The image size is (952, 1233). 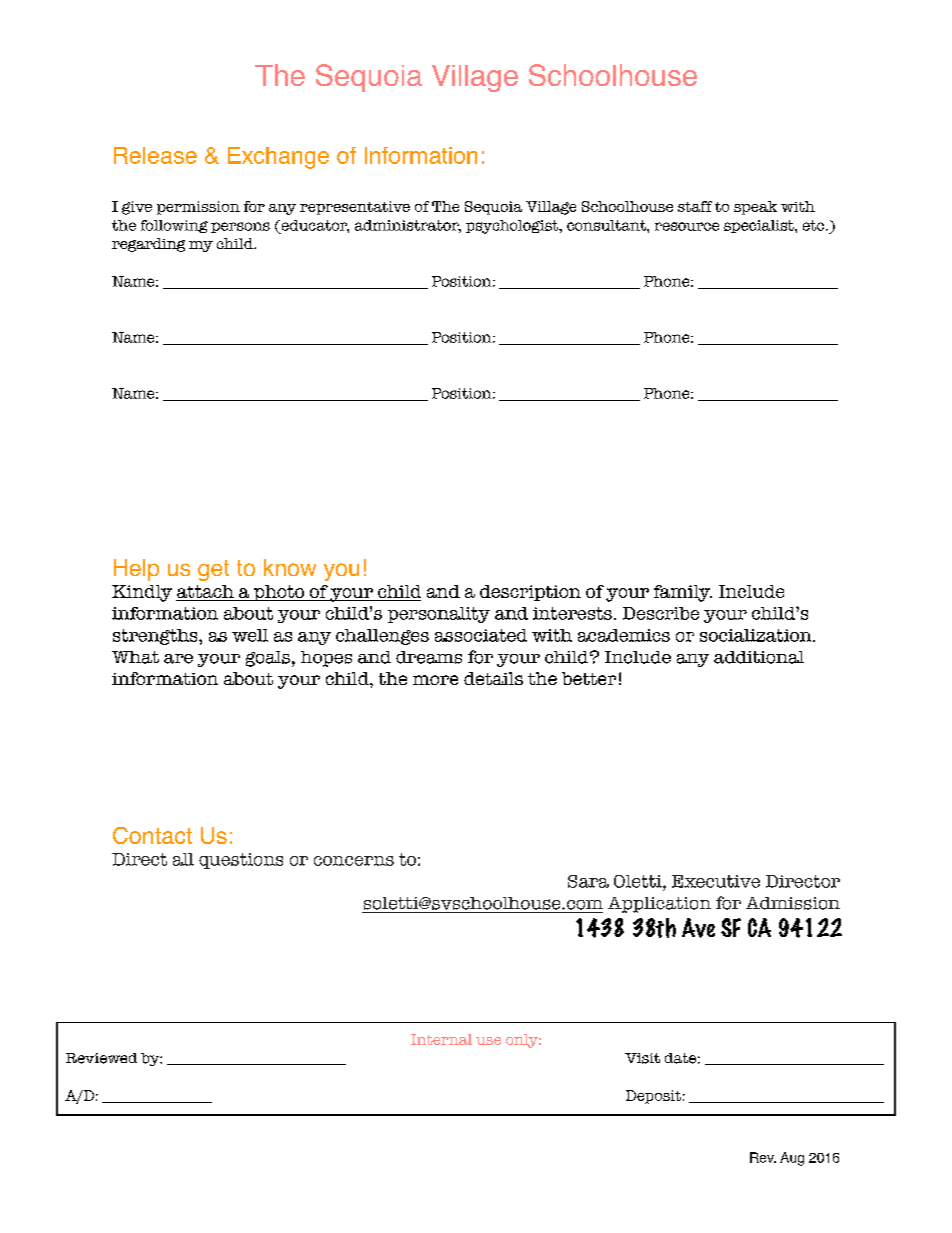 I want to click on dreams, so click(x=429, y=657).
